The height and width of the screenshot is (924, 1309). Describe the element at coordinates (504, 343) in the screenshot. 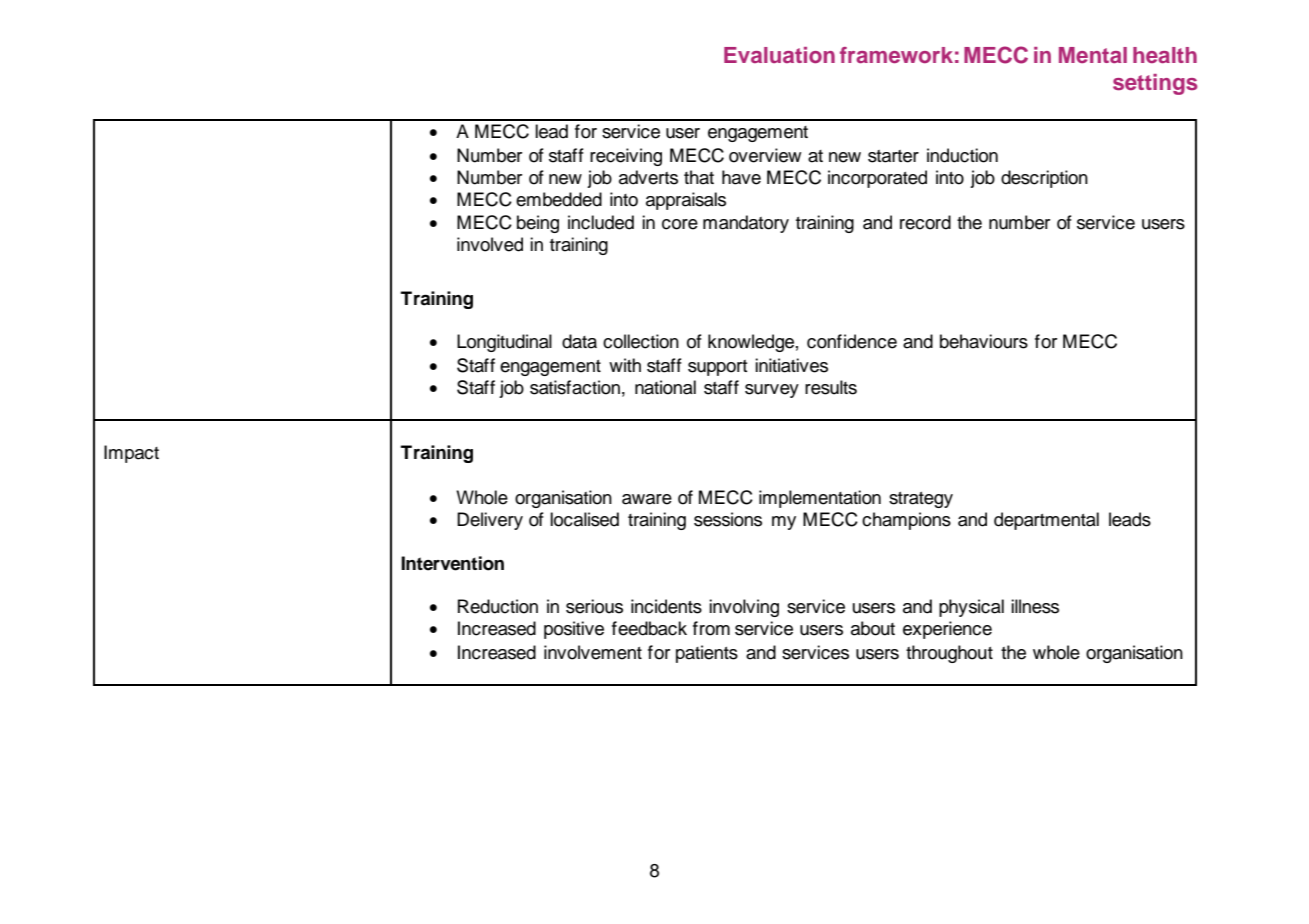

I see `Longitudinal` at that location.
